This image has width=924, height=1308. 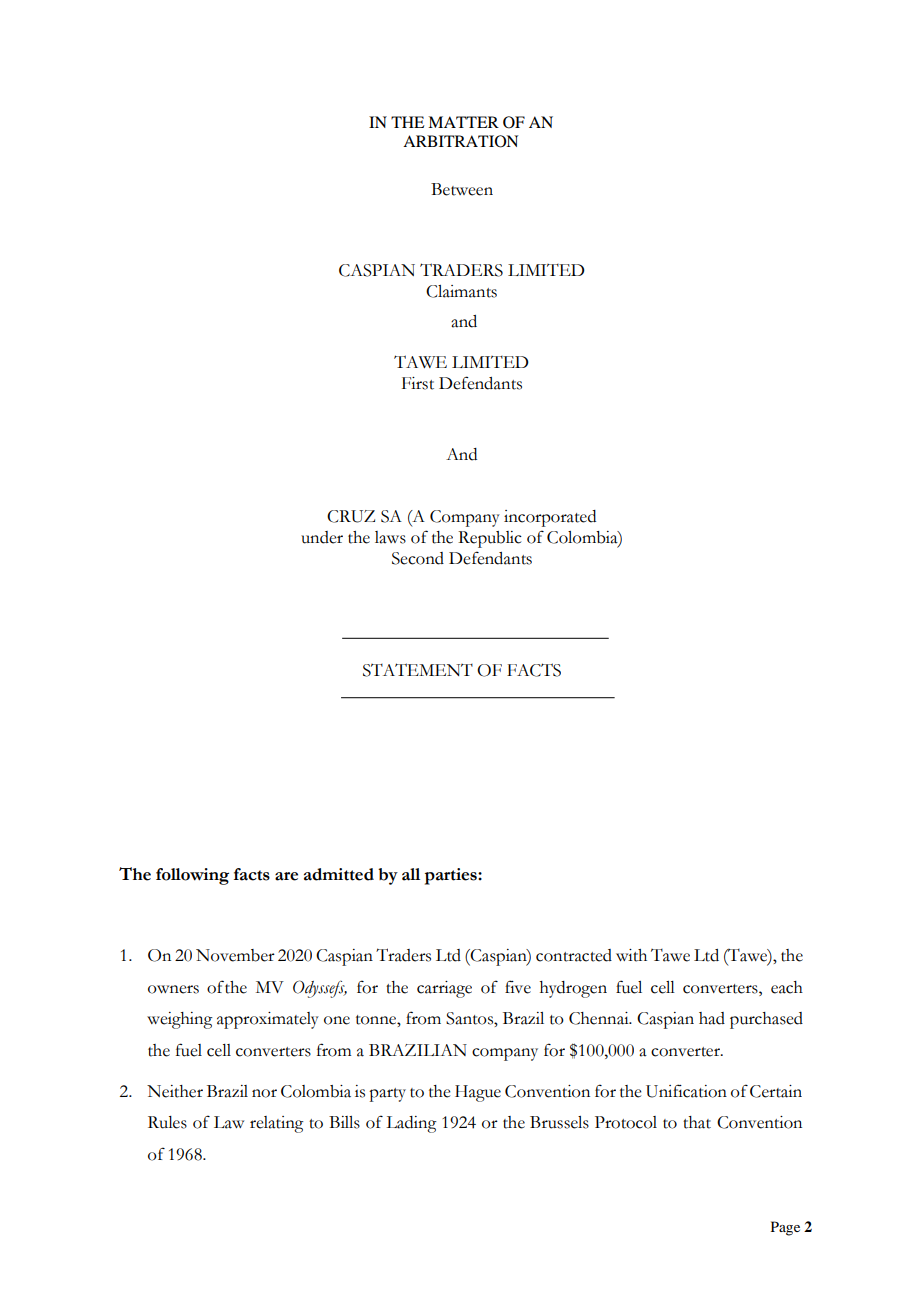 I want to click on November, so click(x=235, y=955).
